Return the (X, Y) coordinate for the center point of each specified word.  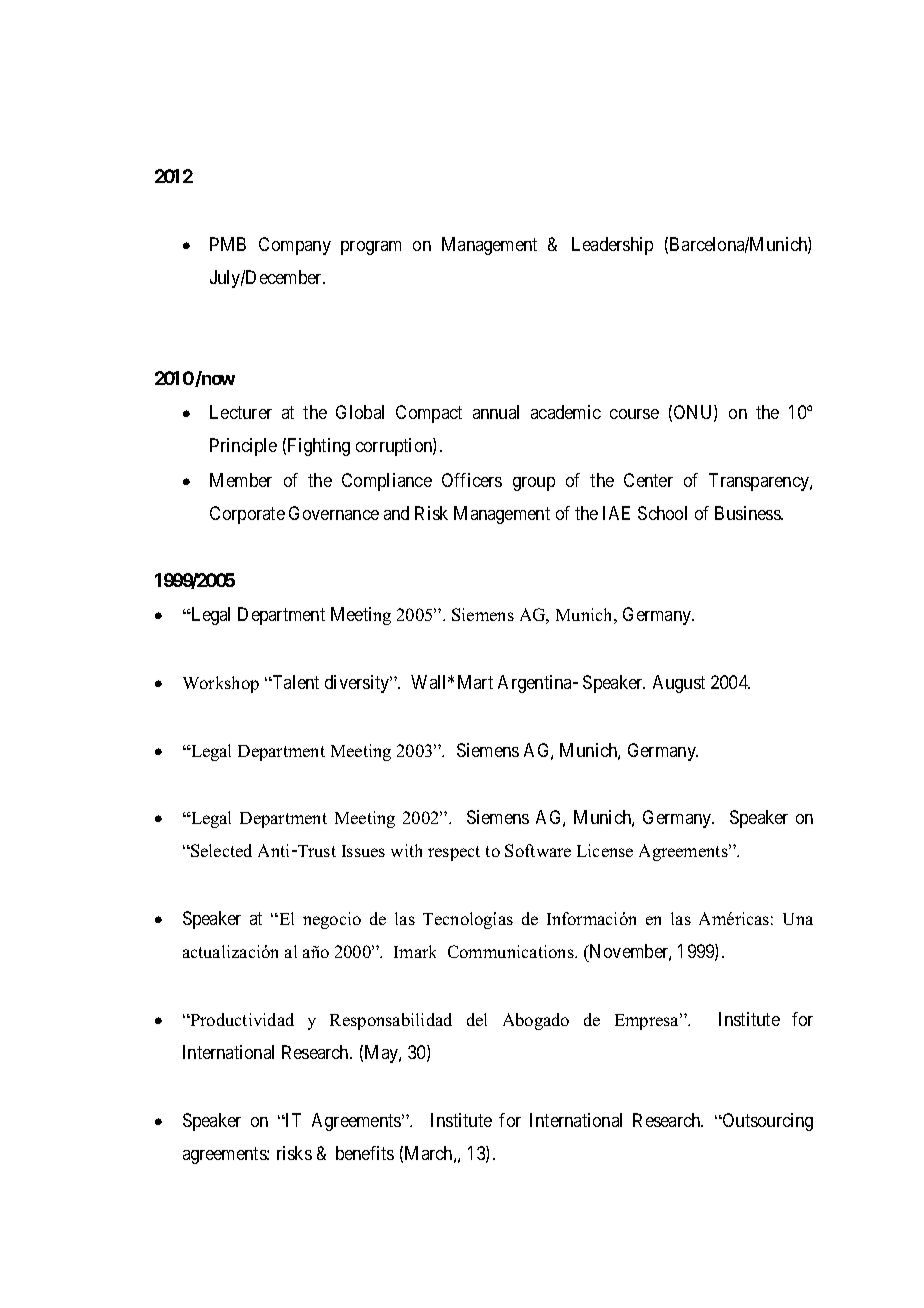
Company (295, 246)
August (679, 684)
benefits (365, 1153)
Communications (512, 951)
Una (798, 919)
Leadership (612, 246)
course (634, 414)
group (534, 484)
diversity (358, 684)
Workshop (221, 684)
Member (241, 480)
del (477, 1019)
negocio (332, 920)
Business (748, 513)
